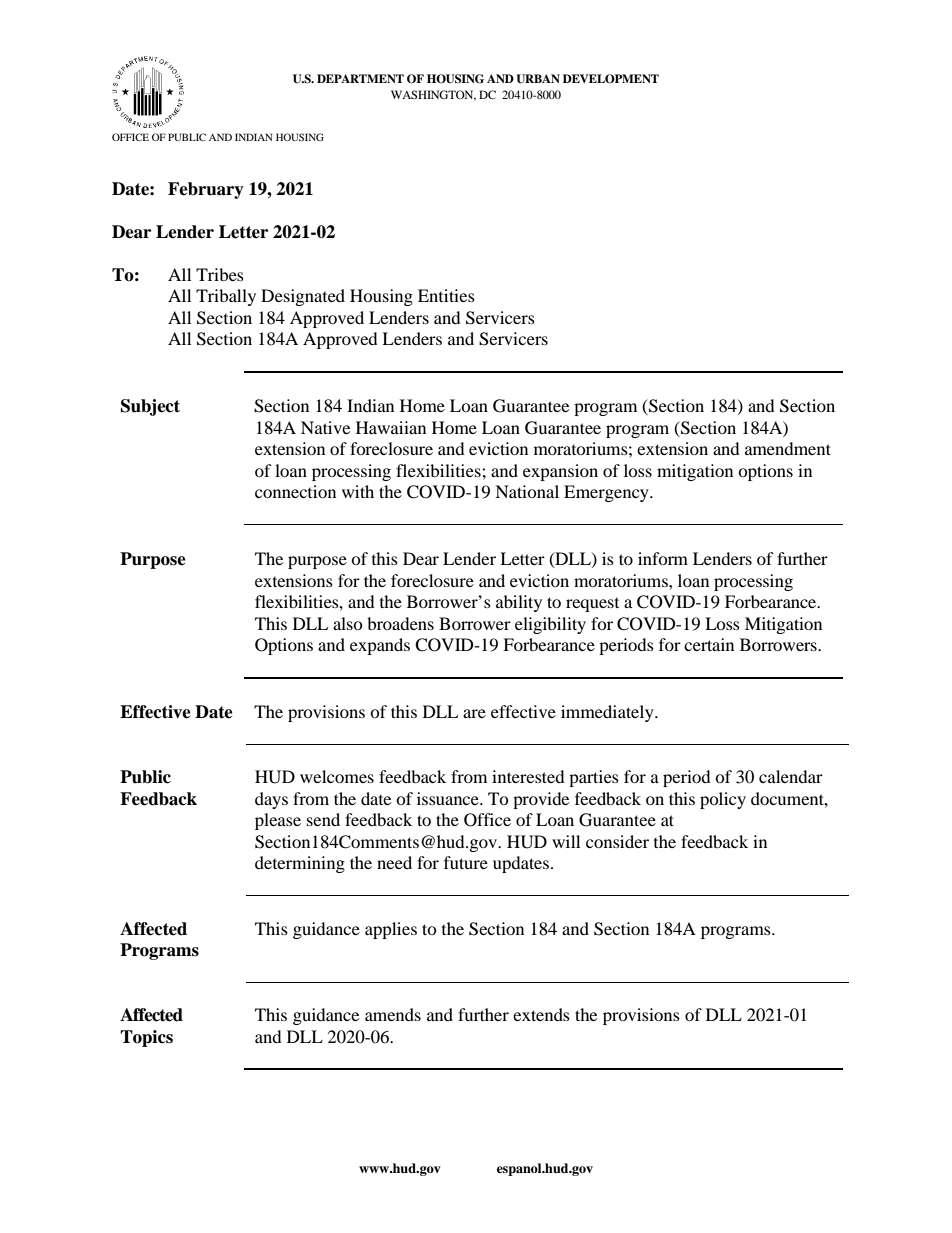 This screenshot has width=952, height=1233. What do you see at coordinates (788, 448) in the screenshot?
I see `amendment` at bounding box center [788, 448].
